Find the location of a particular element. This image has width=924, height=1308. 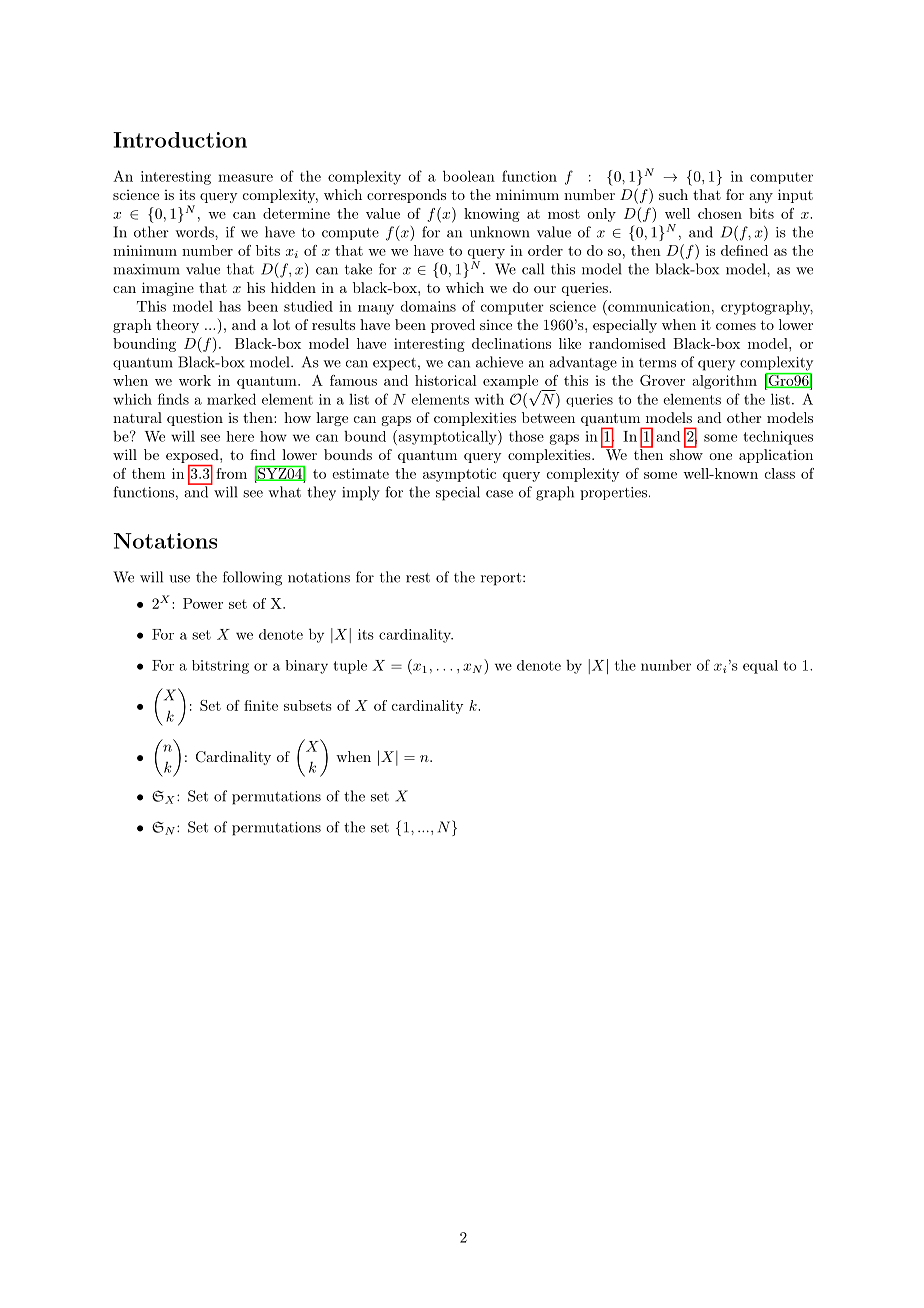

class is located at coordinates (780, 473).
